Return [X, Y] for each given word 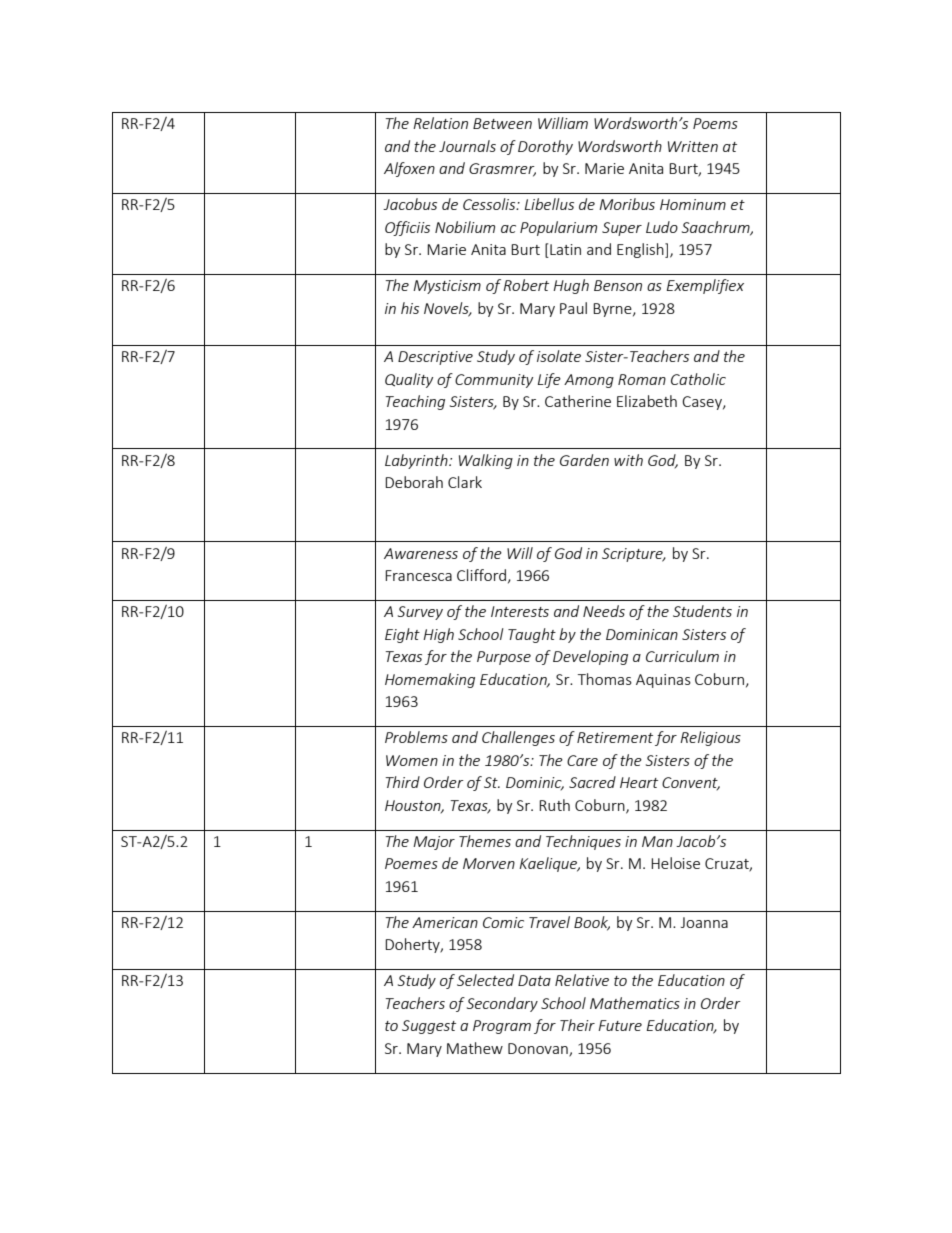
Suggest [429, 1027]
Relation [440, 123]
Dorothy [545, 147]
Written [693, 146]
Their [577, 1025]
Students [702, 611]
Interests [520, 611]
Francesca [418, 575]
